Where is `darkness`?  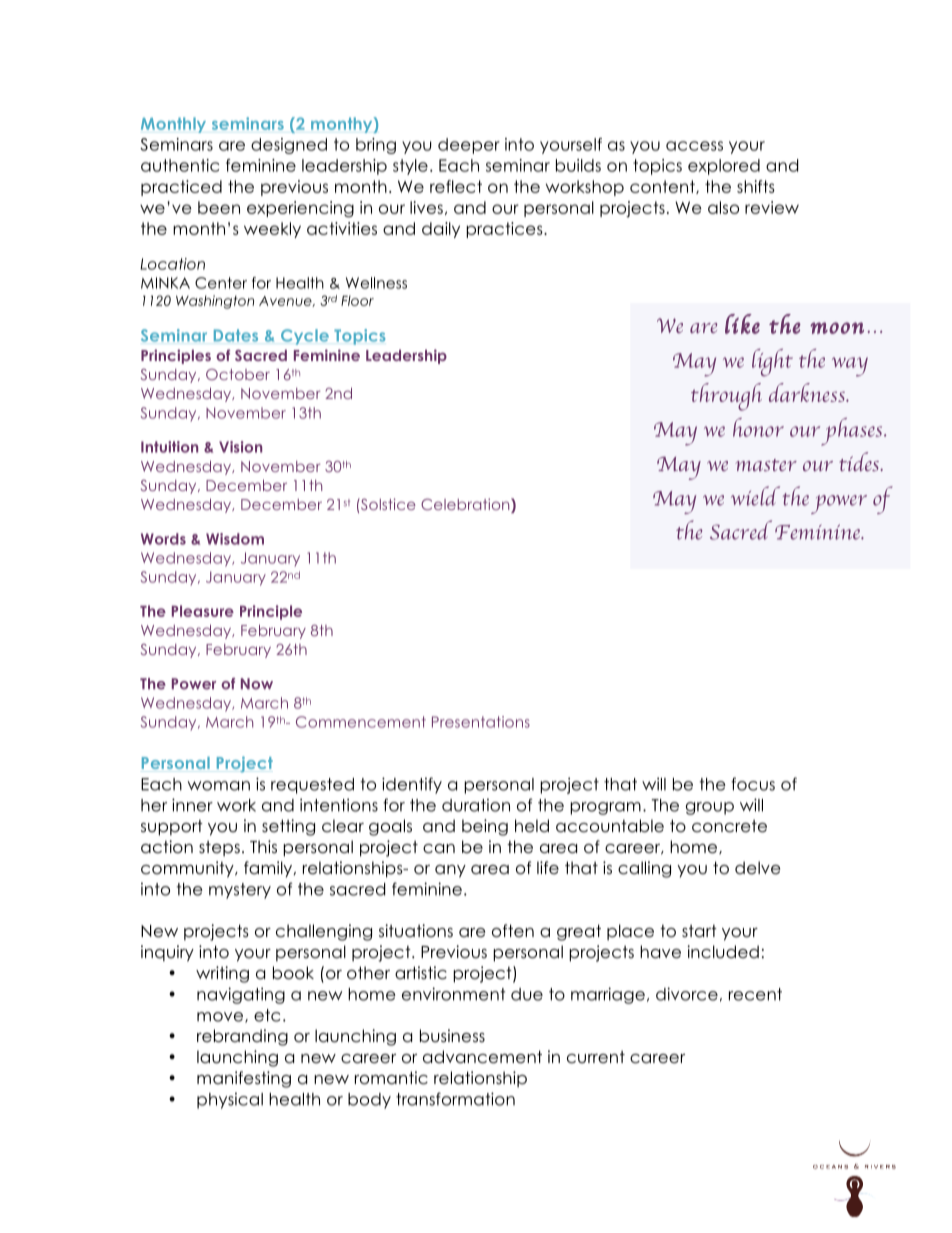
darkness is located at coordinates (808, 392).
